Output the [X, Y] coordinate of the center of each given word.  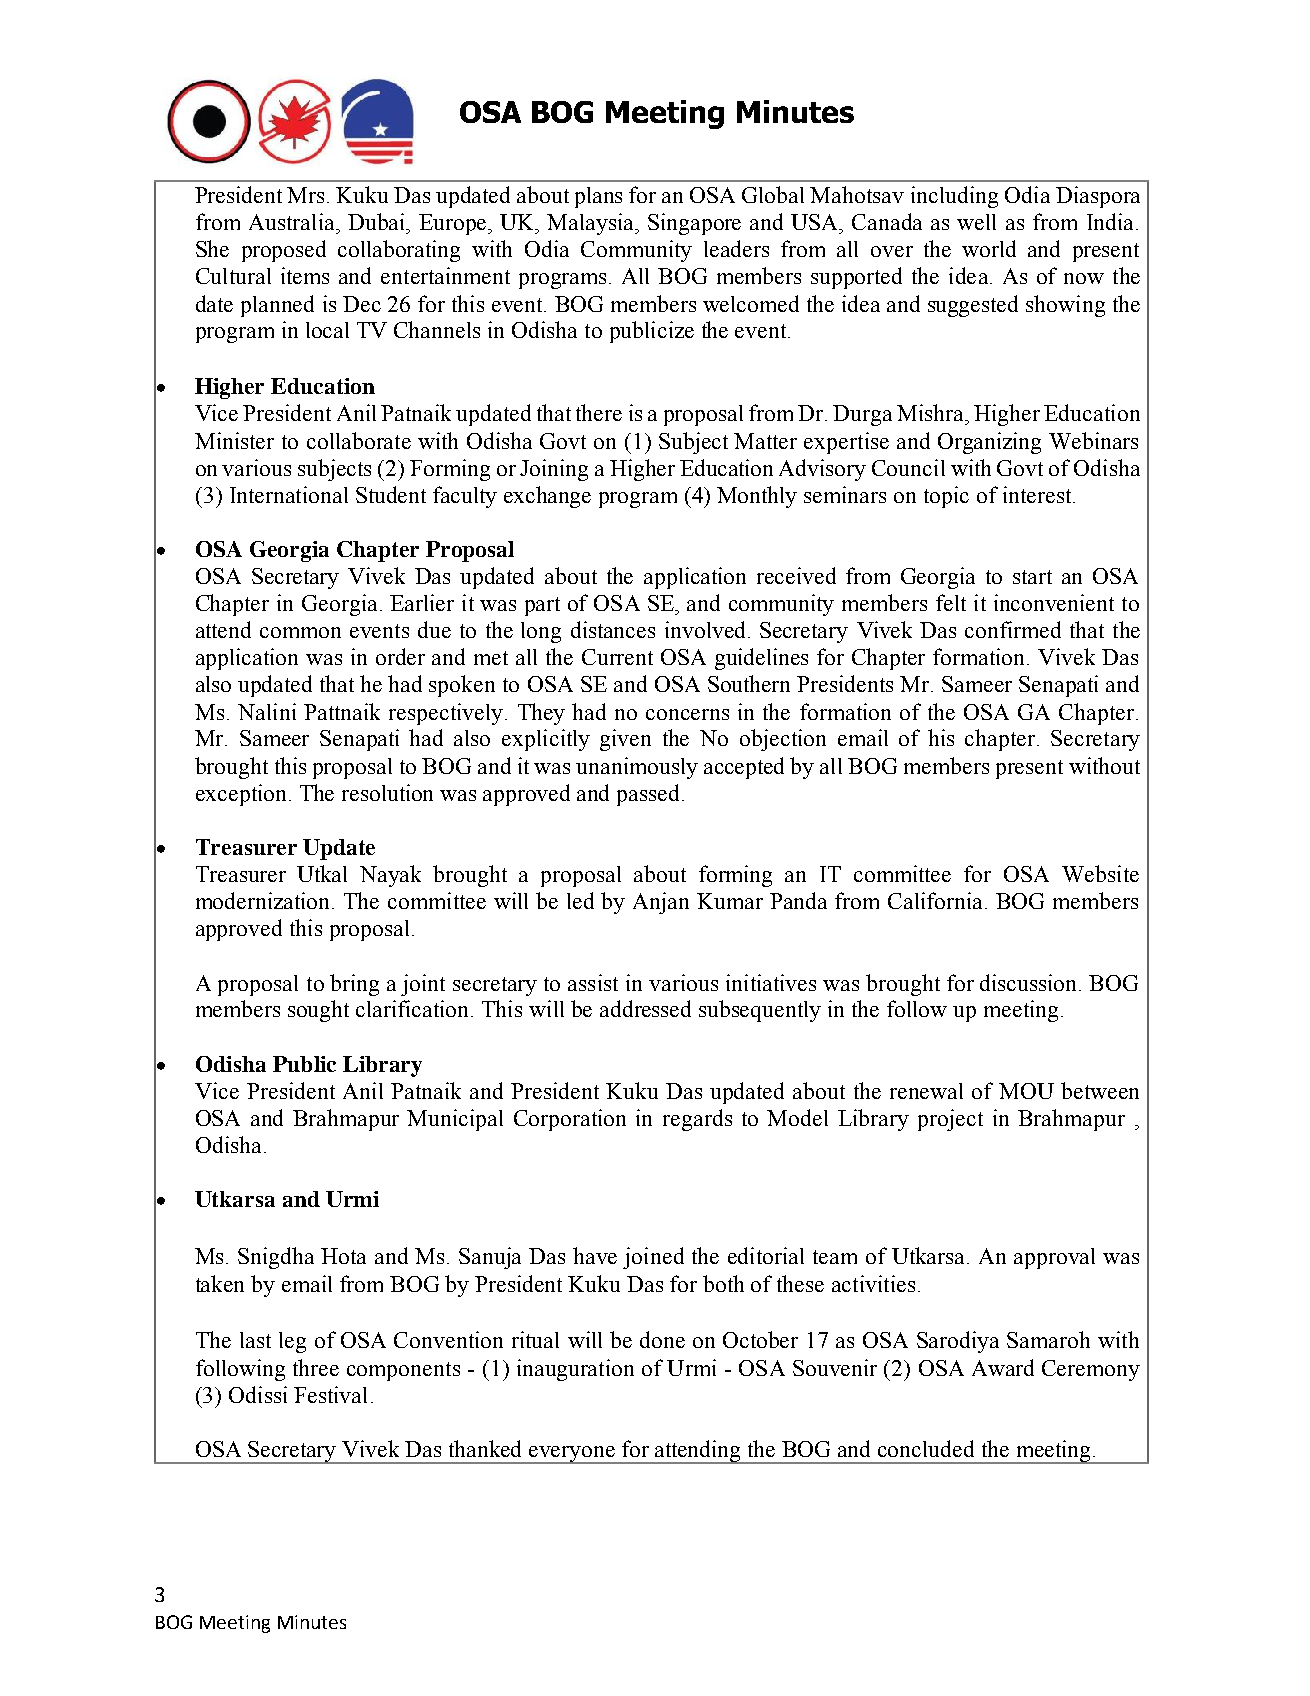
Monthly [757, 497]
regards [697, 1120]
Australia [293, 221]
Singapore [694, 224]
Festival [330, 1394]
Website [1100, 873]
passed [648, 795]
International [289, 494]
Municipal [455, 1120]
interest [1038, 494]
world [989, 248]
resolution [387, 792]
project [950, 1120]
